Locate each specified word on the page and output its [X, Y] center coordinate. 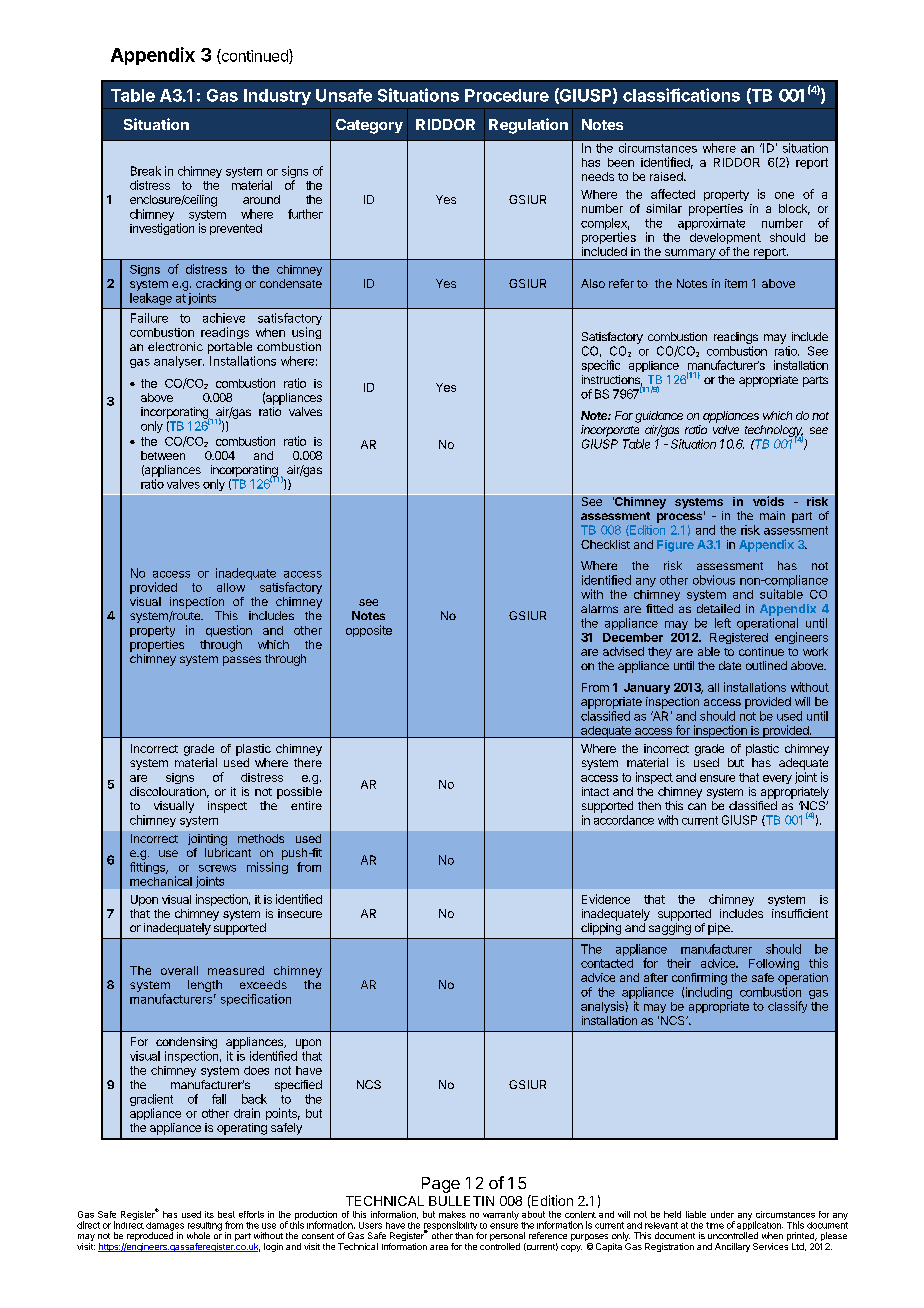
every [777, 779]
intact [595, 791]
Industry [277, 97]
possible [299, 793]
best [226, 1214]
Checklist [605, 544]
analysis [603, 1007]
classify [787, 1007]
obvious [714, 580]
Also [593, 283]
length [205, 986]
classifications [681, 95]
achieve [224, 318]
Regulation [528, 126]
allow [231, 587]
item [736, 283]
